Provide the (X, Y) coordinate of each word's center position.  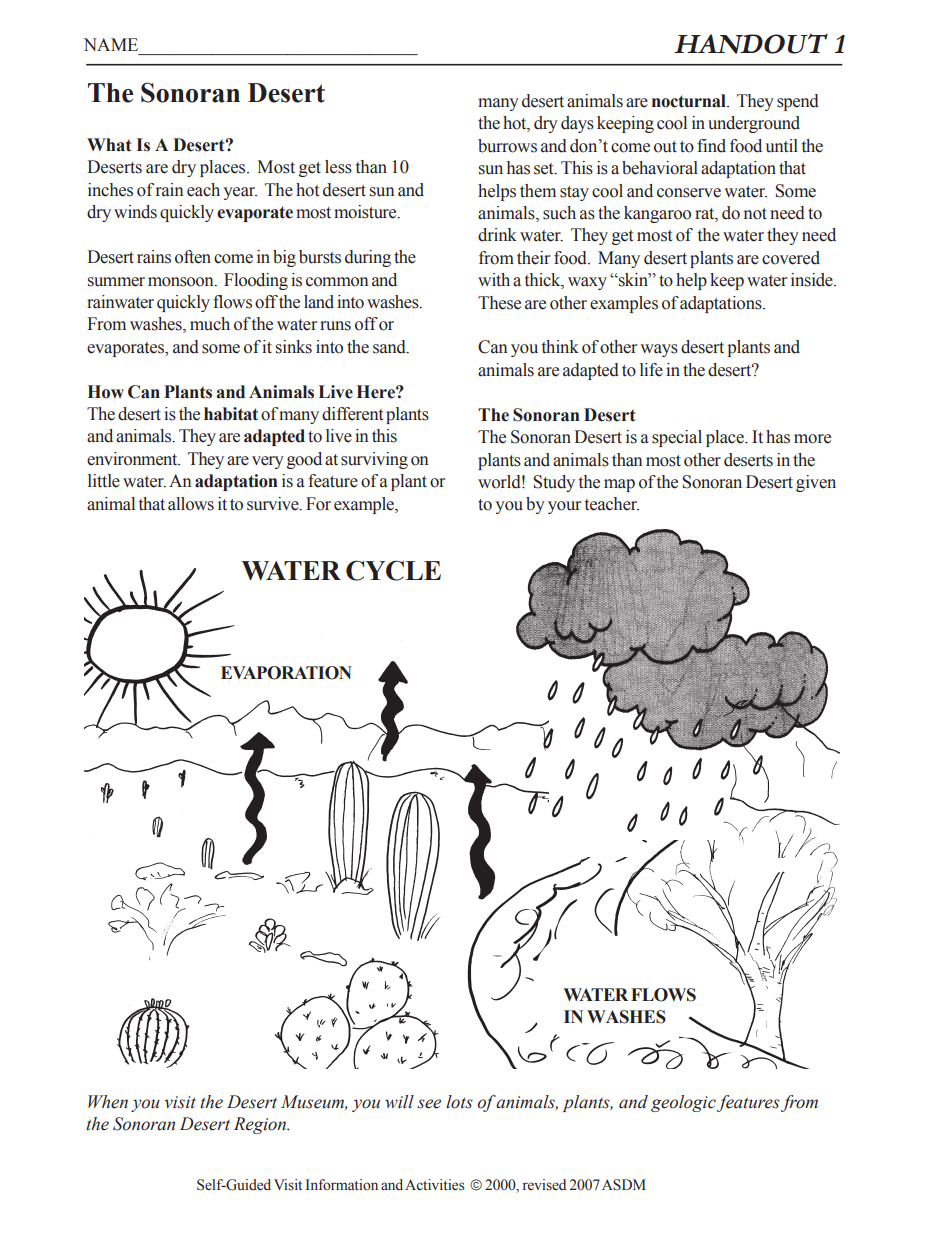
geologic (683, 1103)
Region (261, 1125)
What (109, 145)
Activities (434, 1185)
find (711, 146)
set (545, 169)
